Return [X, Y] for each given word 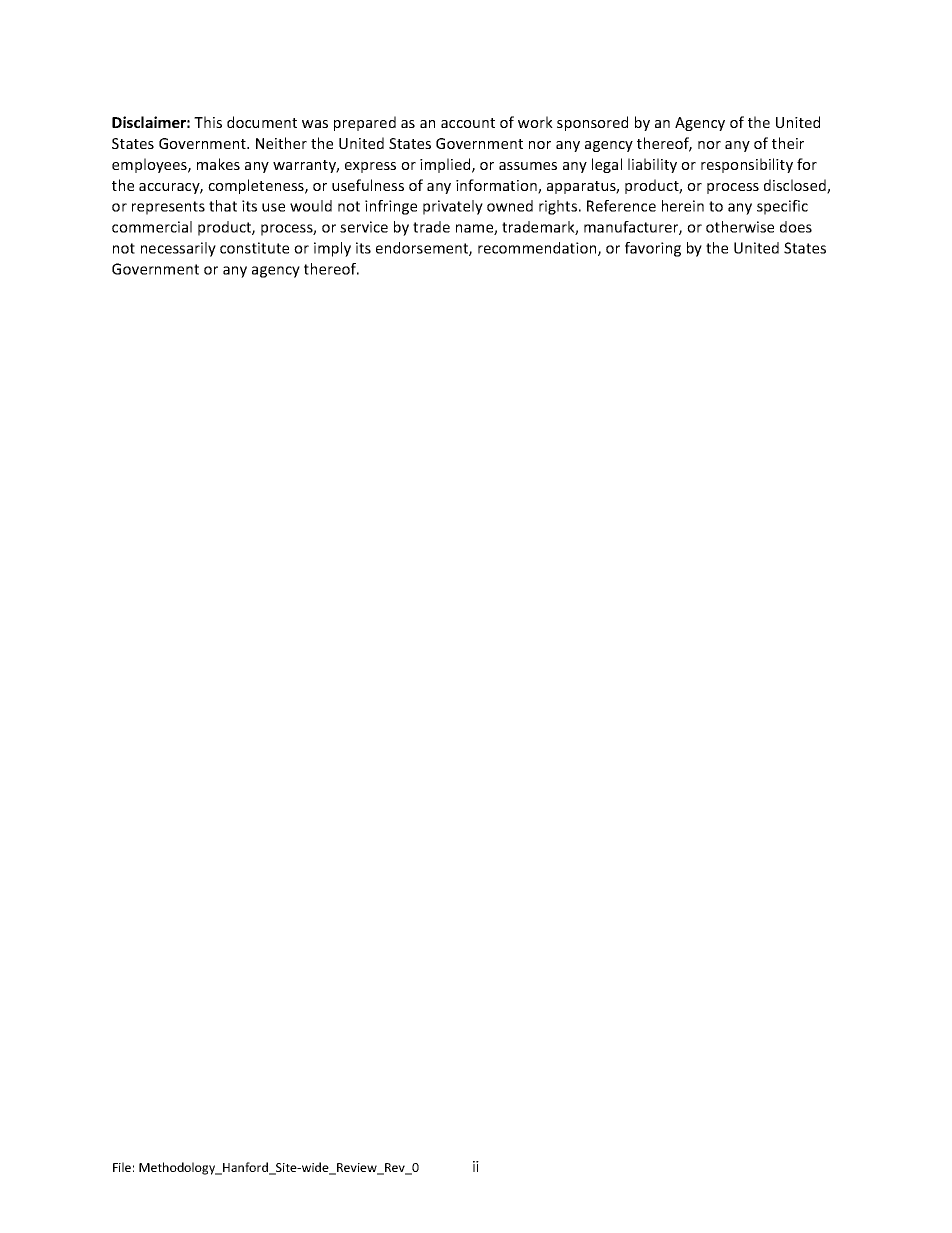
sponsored [592, 123]
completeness [257, 186]
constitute [254, 248]
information [497, 186]
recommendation [538, 249]
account [468, 123]
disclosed [796, 186]
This [208, 122]
